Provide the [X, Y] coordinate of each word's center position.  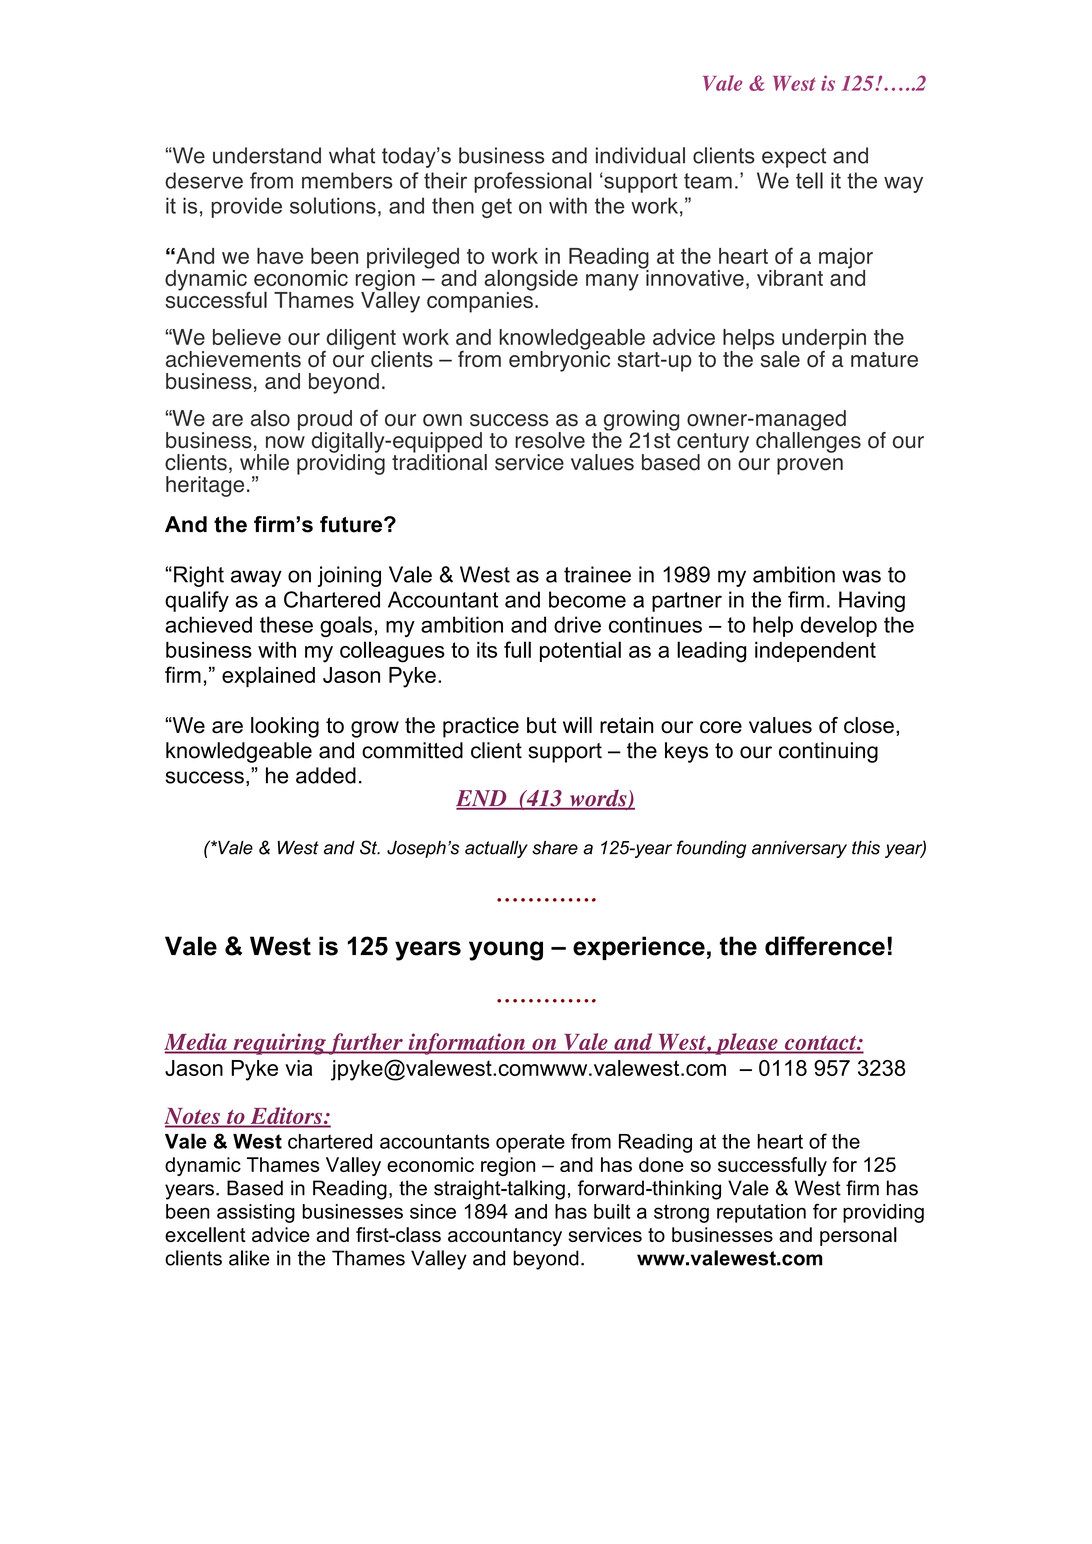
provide [246, 207]
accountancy [505, 1237]
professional [533, 182]
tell [809, 180]
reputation [761, 1213]
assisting [256, 1213]
